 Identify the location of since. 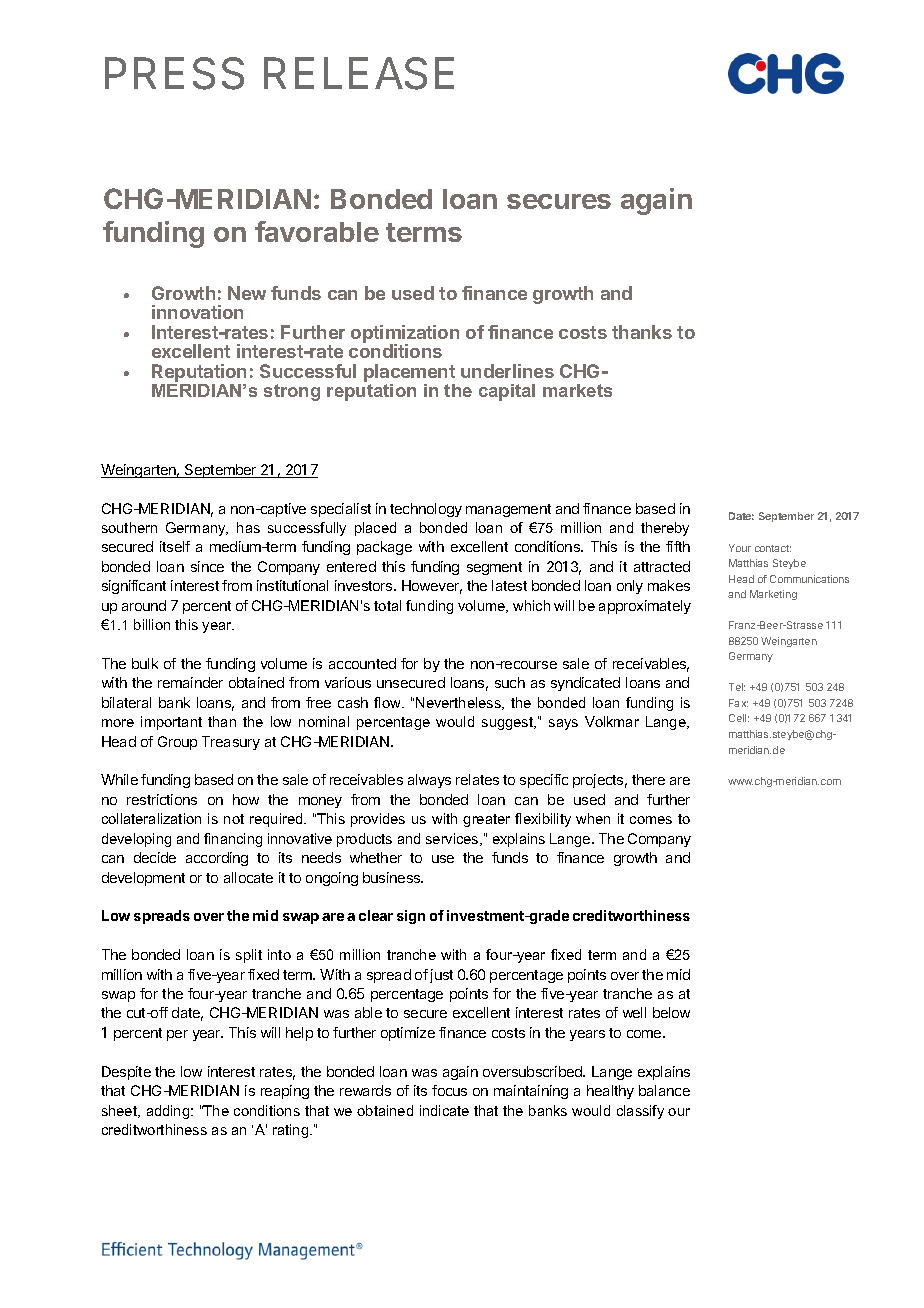
(207, 566).
